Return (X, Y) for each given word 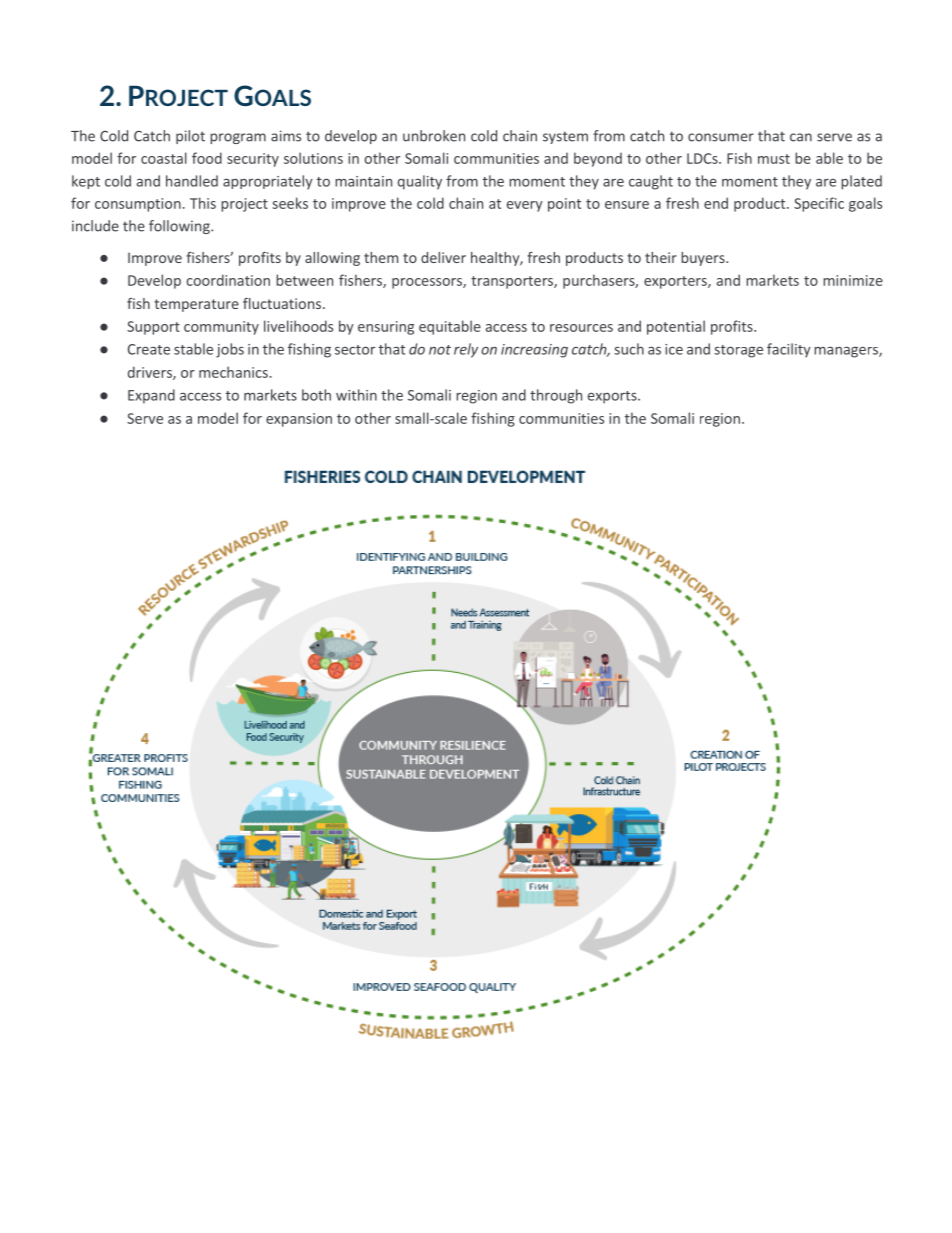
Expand (151, 396)
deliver (443, 257)
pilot (190, 137)
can (801, 137)
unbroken (434, 136)
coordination (228, 280)
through (556, 396)
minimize (853, 280)
